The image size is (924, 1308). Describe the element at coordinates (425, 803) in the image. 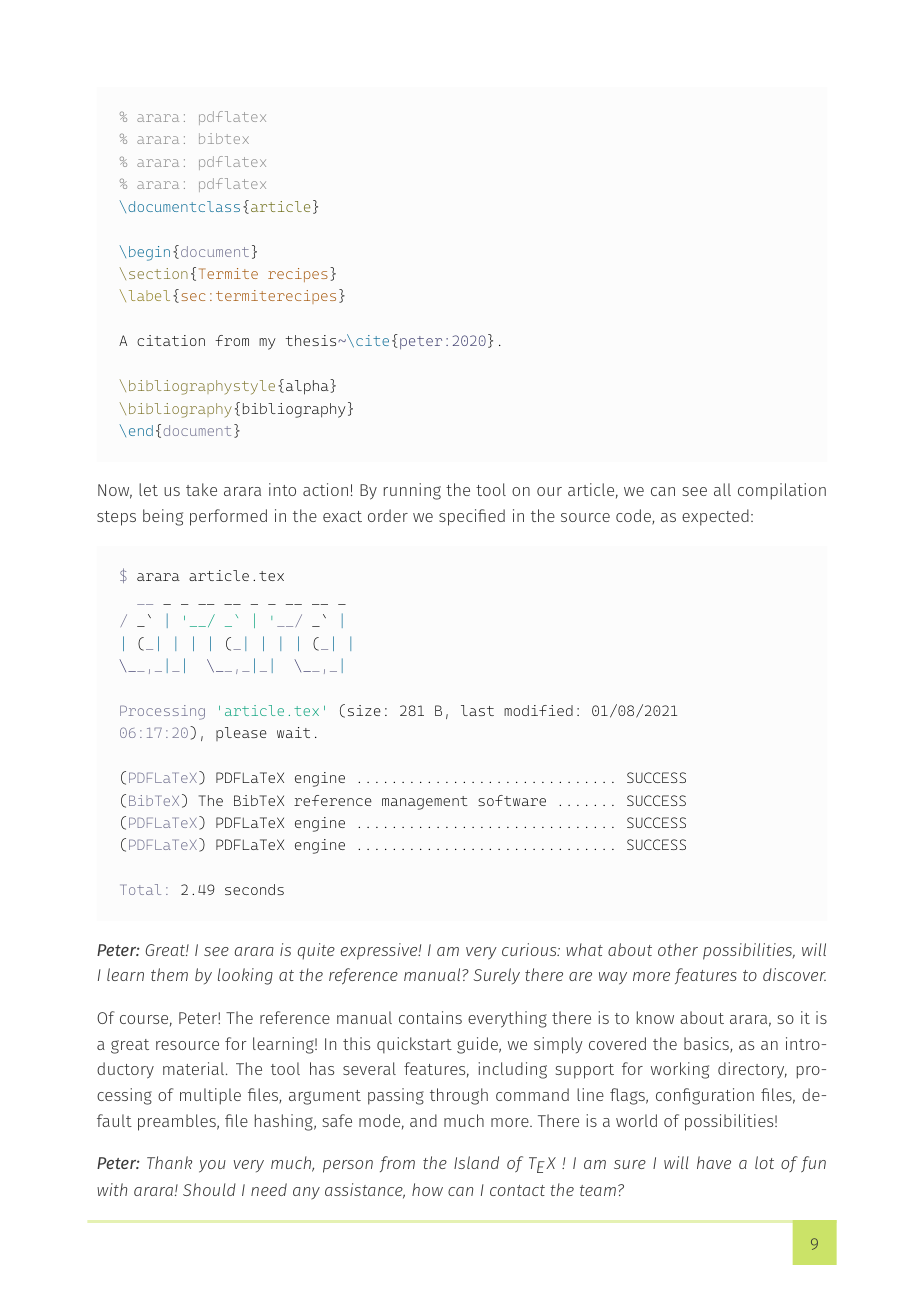

I see `management` at that location.
